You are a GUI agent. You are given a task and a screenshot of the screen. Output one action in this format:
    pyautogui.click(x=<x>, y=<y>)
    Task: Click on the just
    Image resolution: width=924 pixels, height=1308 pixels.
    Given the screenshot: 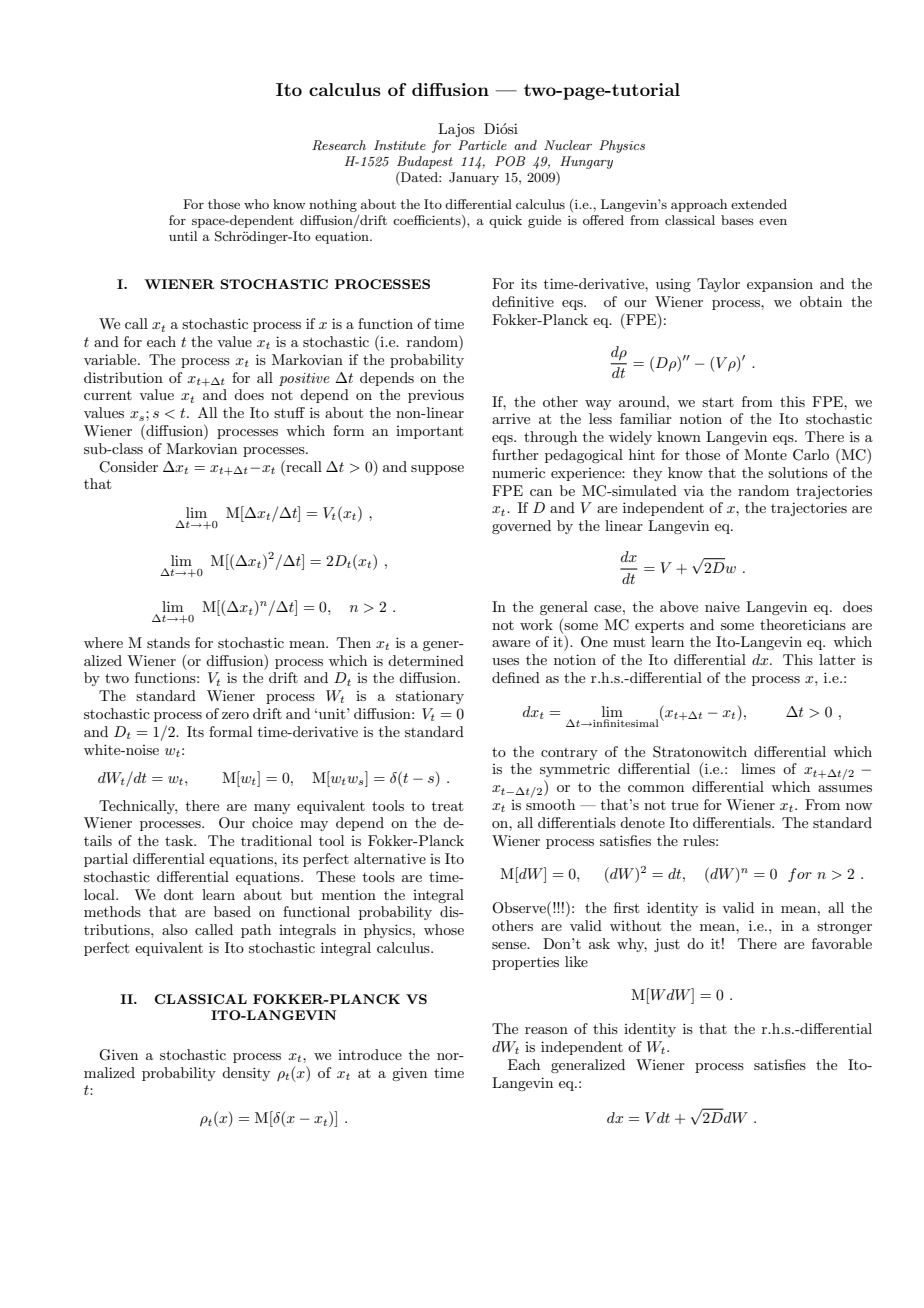 What is the action you would take?
    pyautogui.click(x=667, y=945)
